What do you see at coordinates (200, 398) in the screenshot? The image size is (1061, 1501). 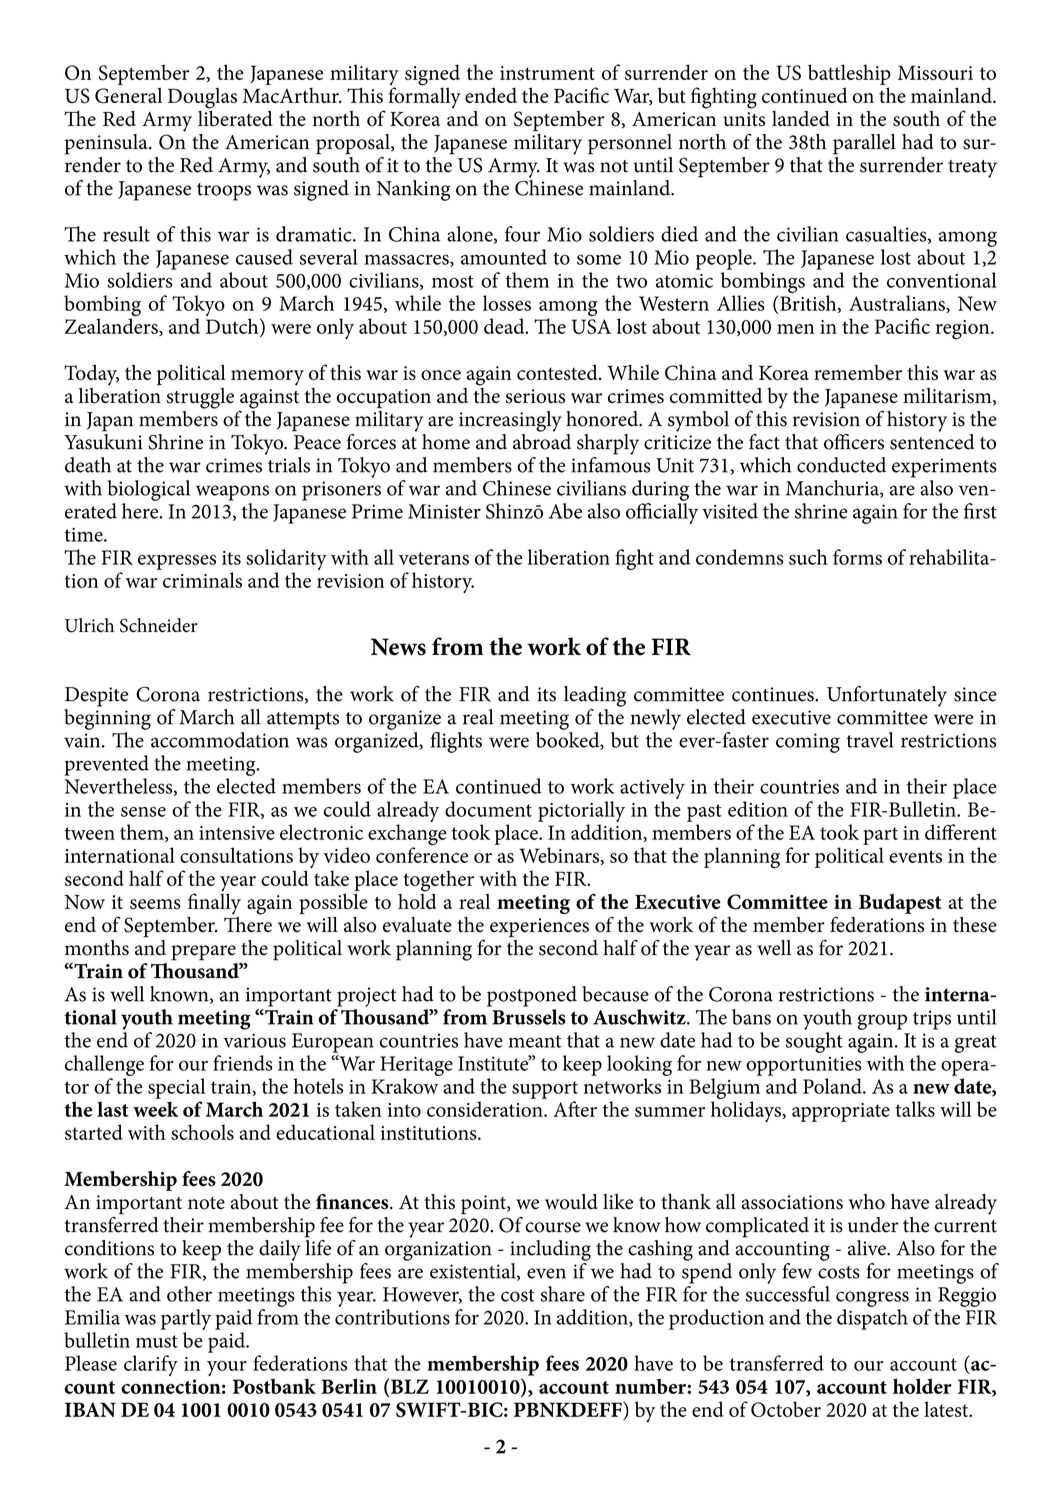 I see `struggle` at bounding box center [200, 398].
